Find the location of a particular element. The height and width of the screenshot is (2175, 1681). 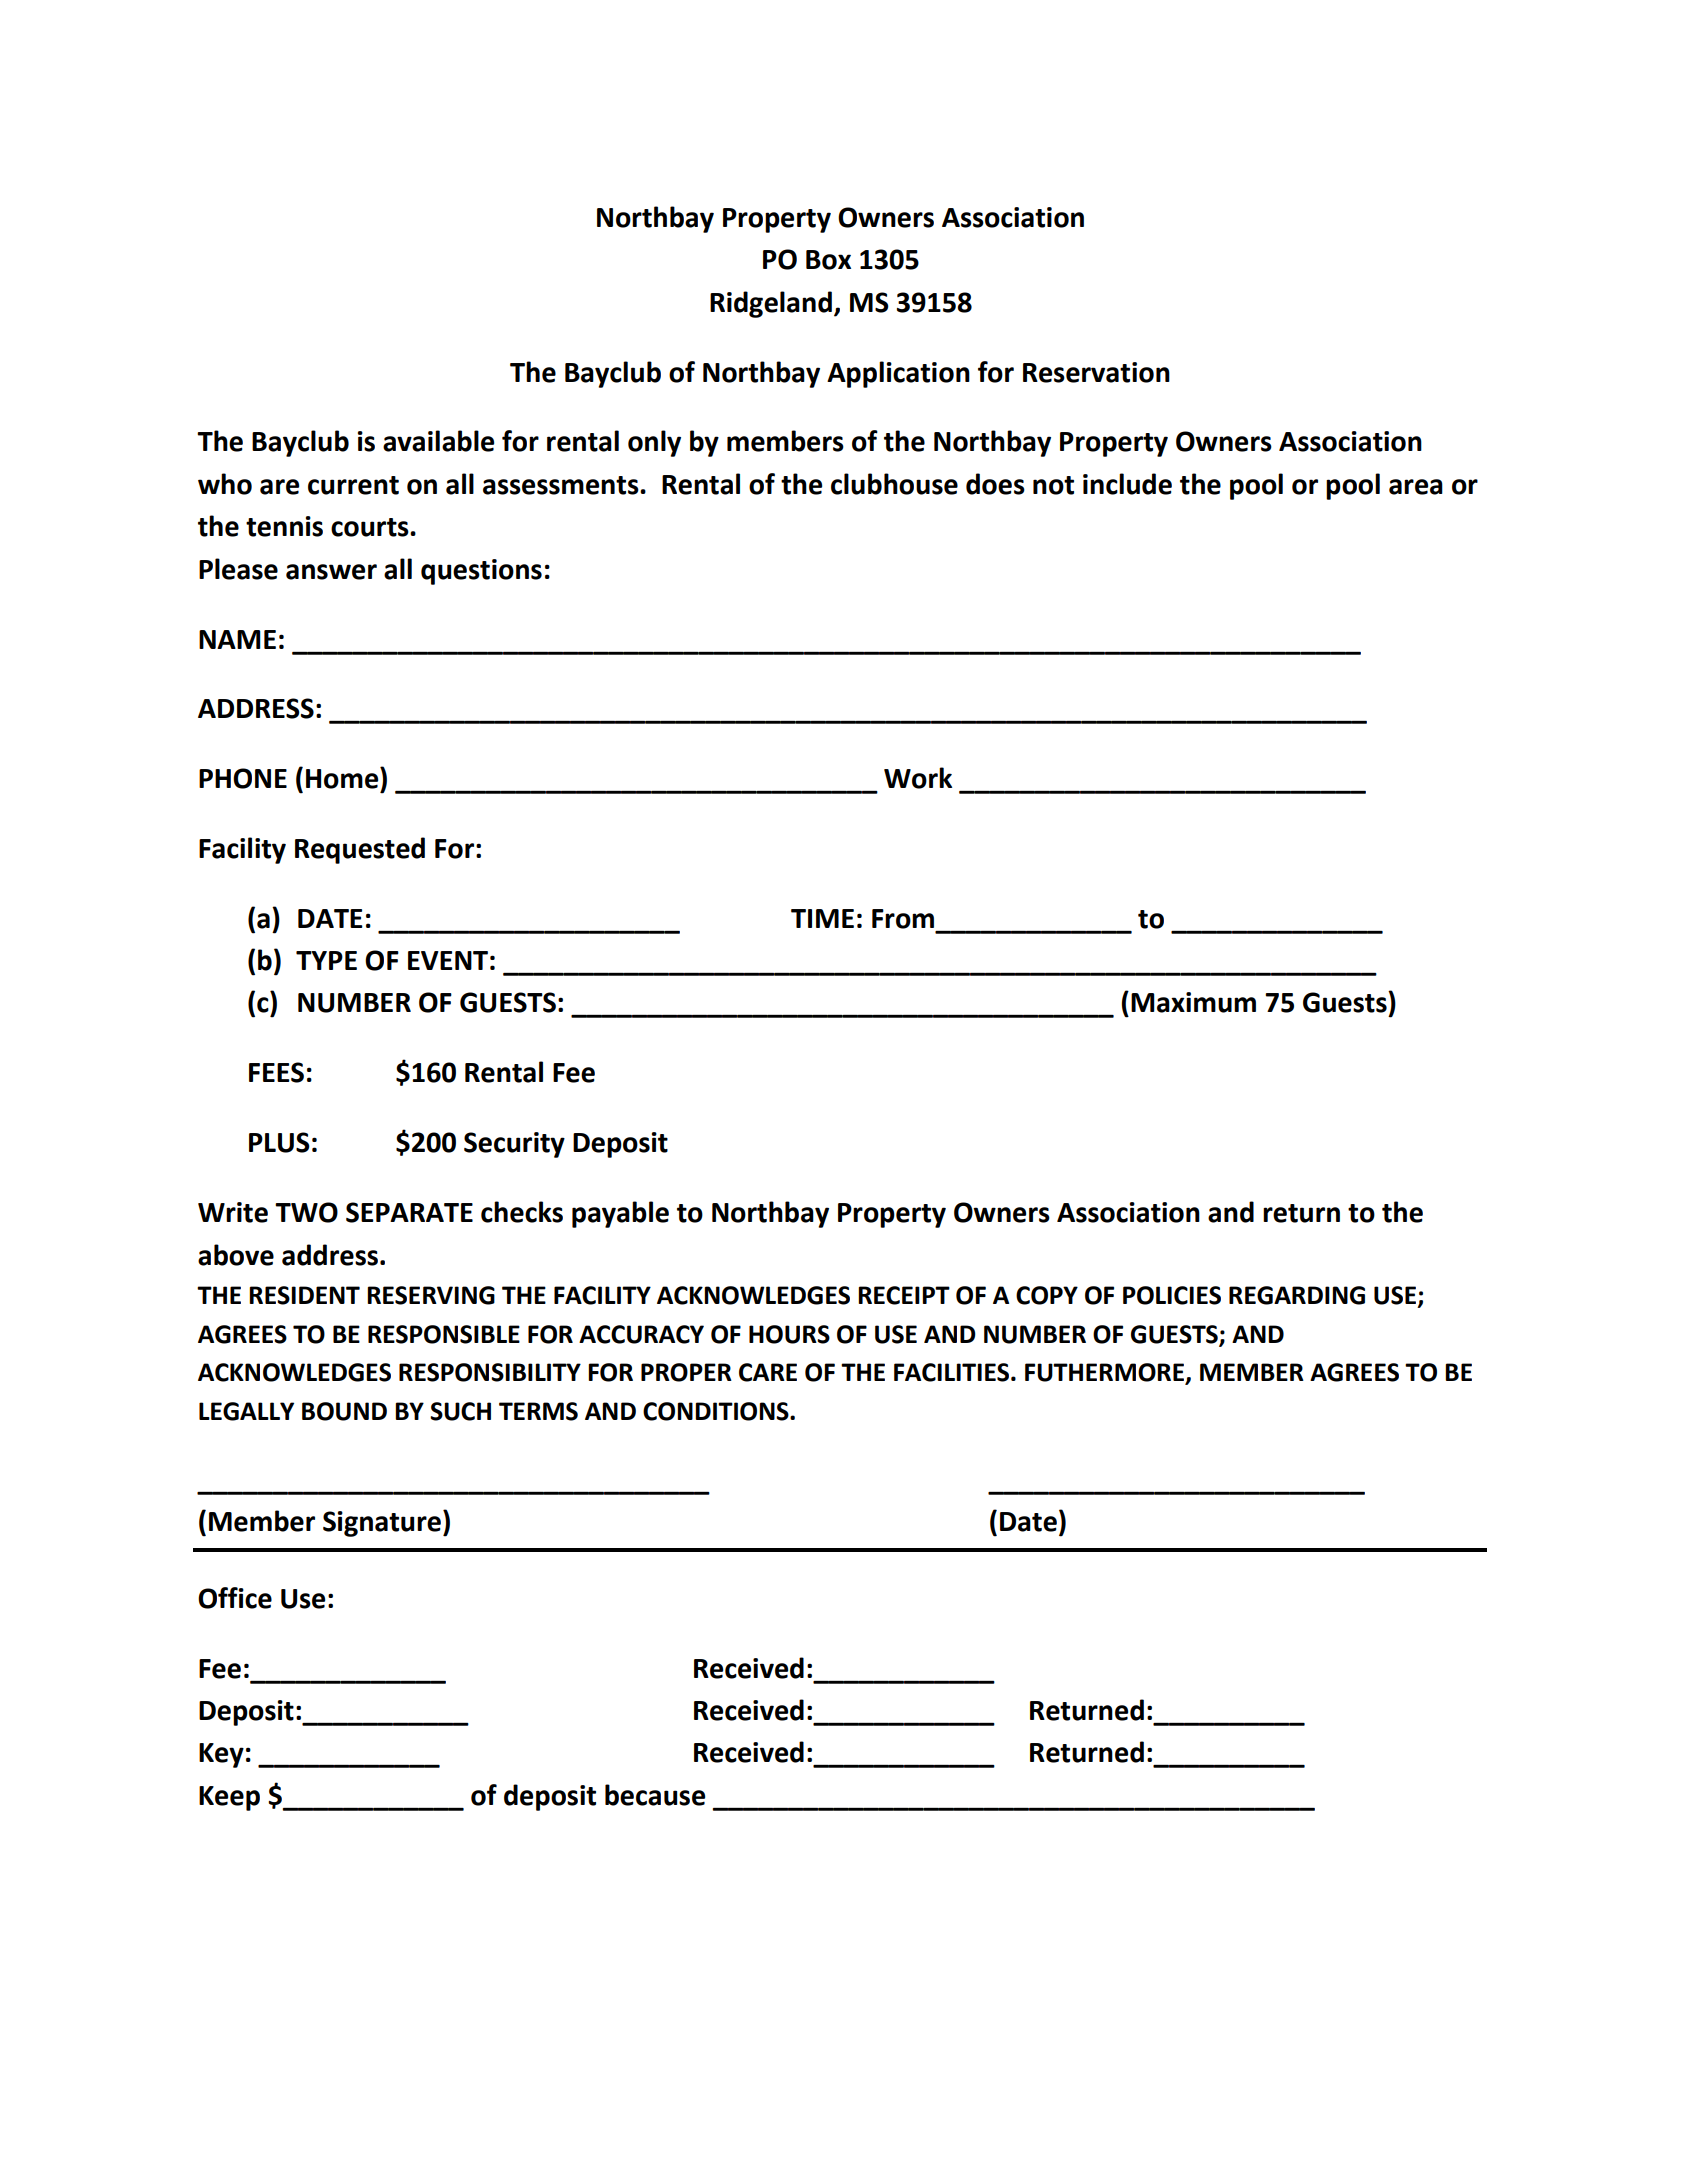

Maximum is located at coordinates (1193, 1002).
